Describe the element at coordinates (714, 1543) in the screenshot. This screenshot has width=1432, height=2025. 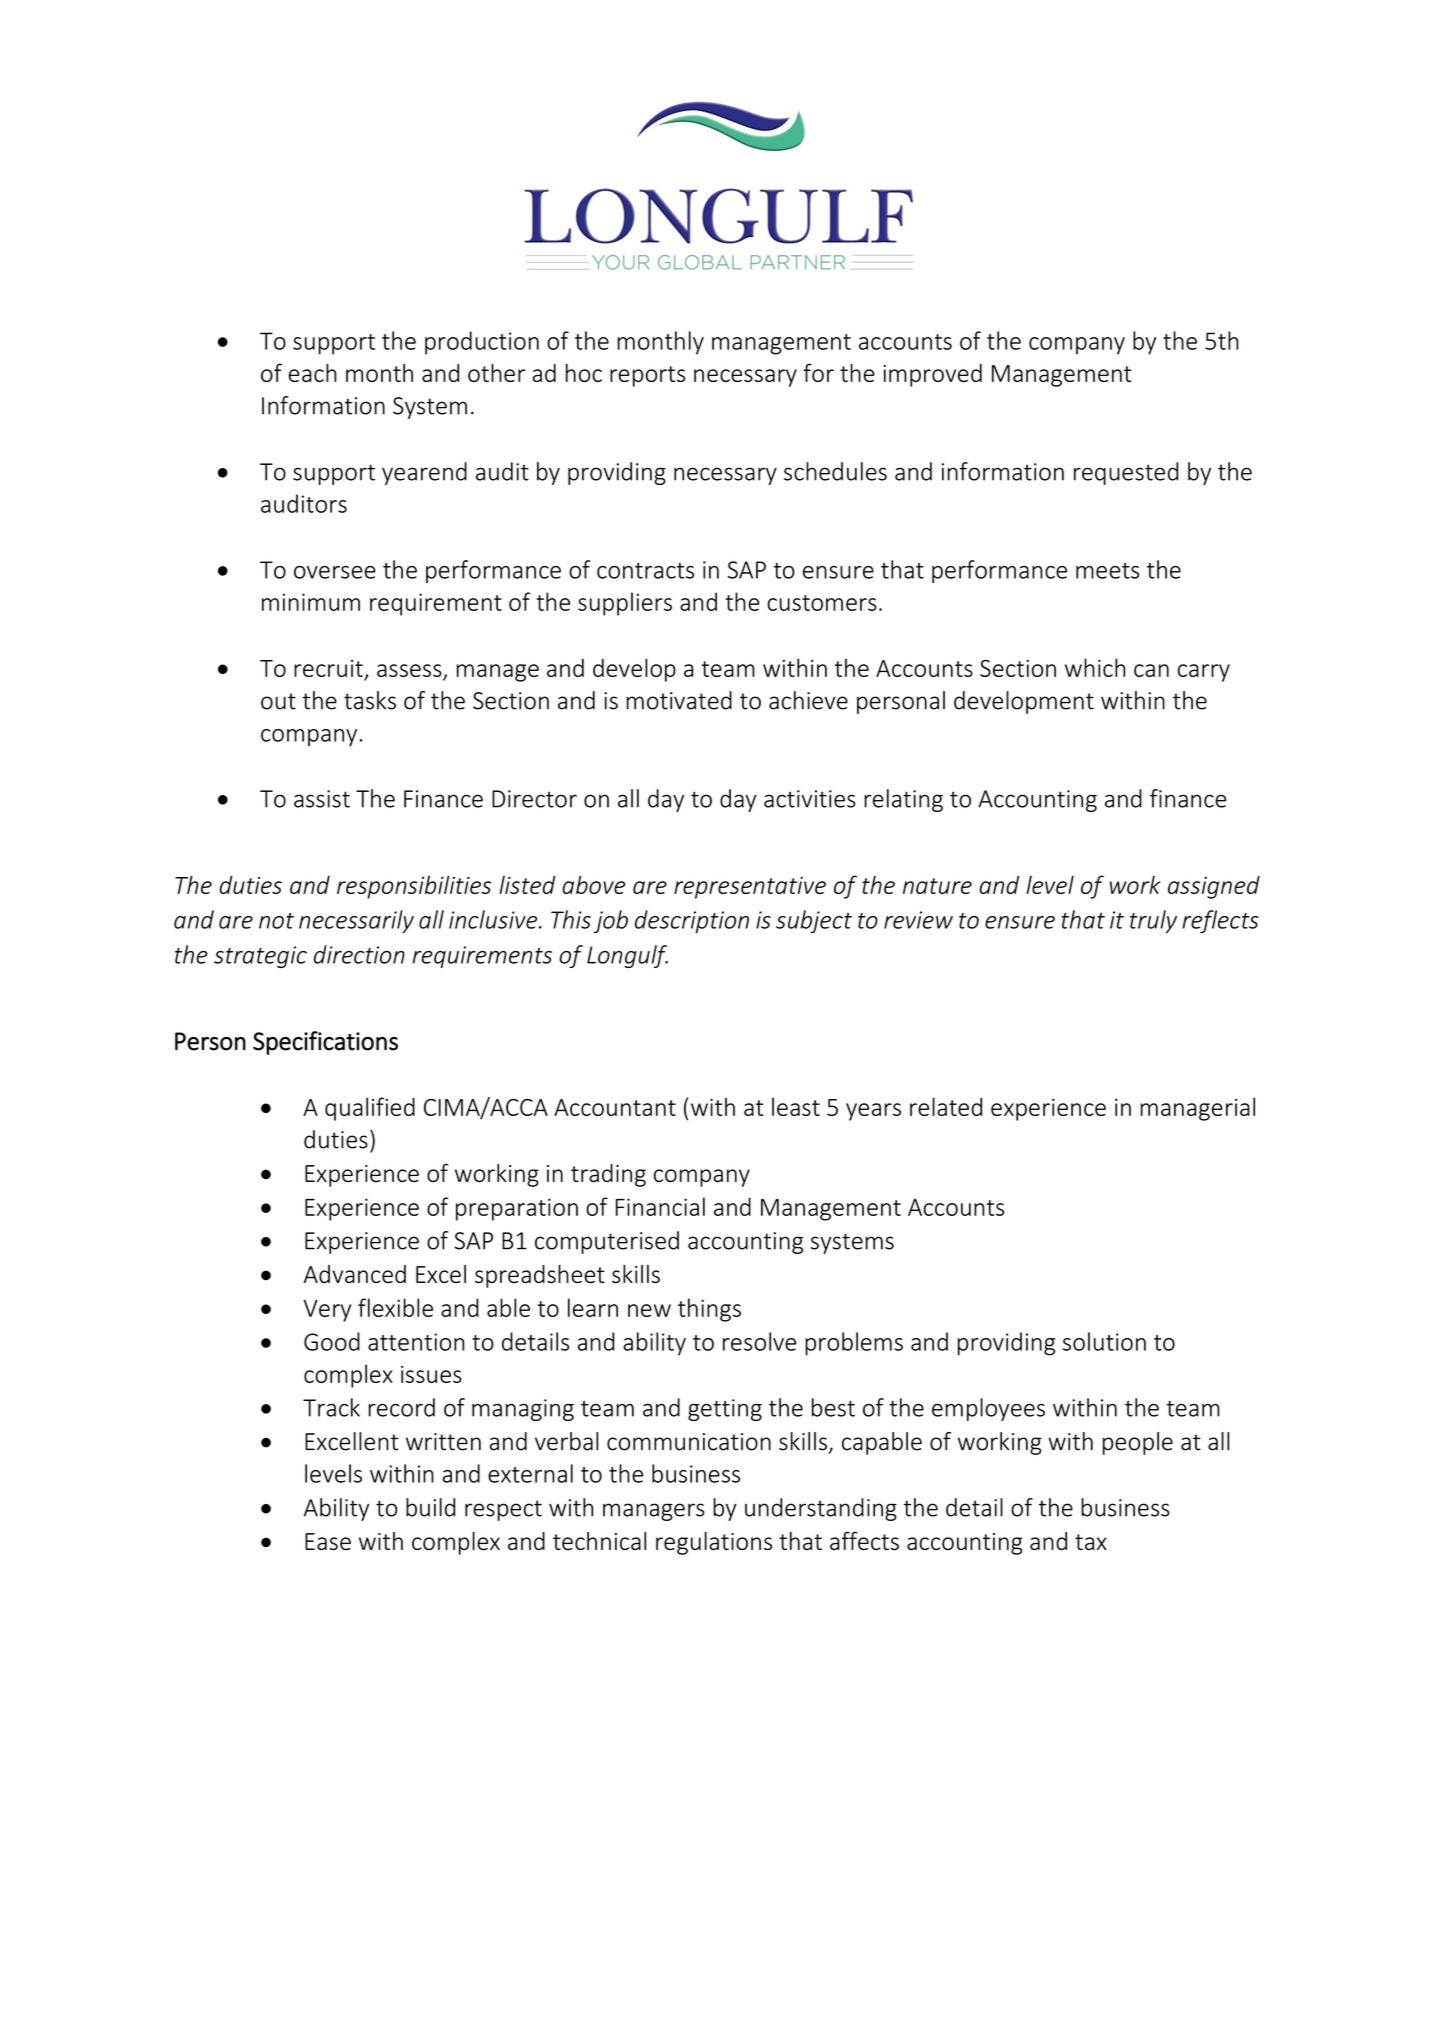
I see `regulations` at that location.
